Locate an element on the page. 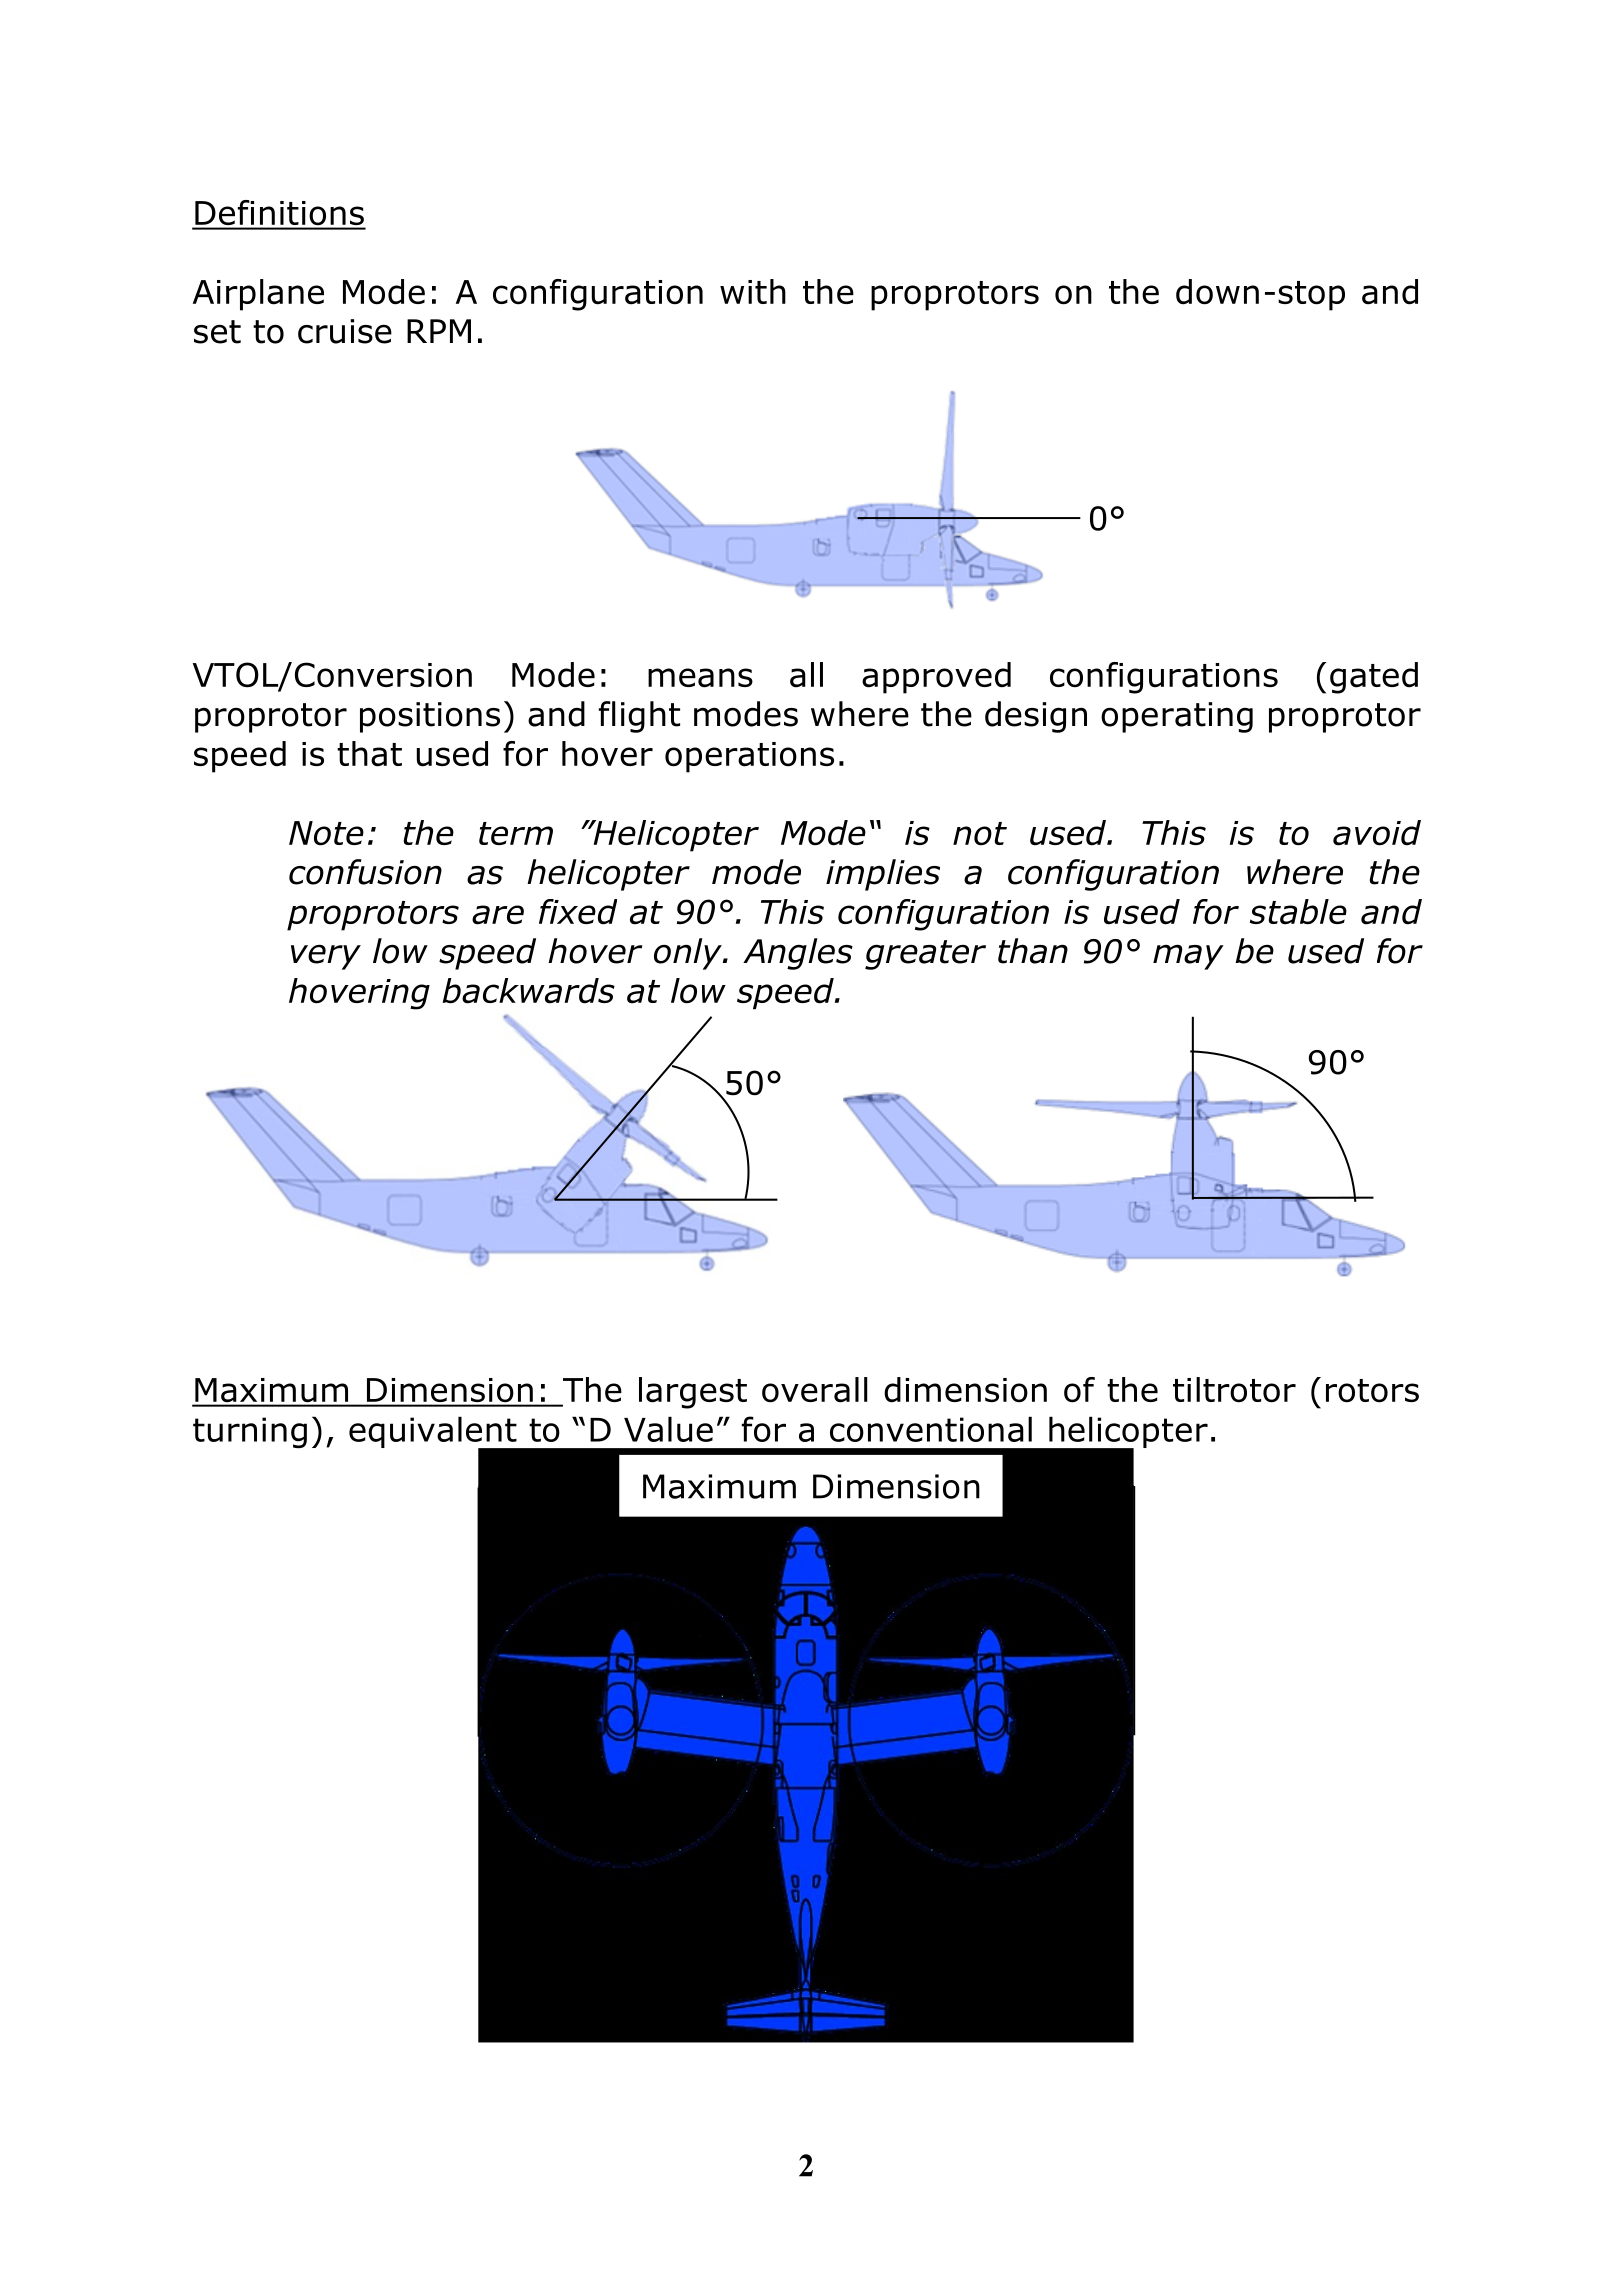 The height and width of the page is (2281, 1613). cruise is located at coordinates (345, 331).
